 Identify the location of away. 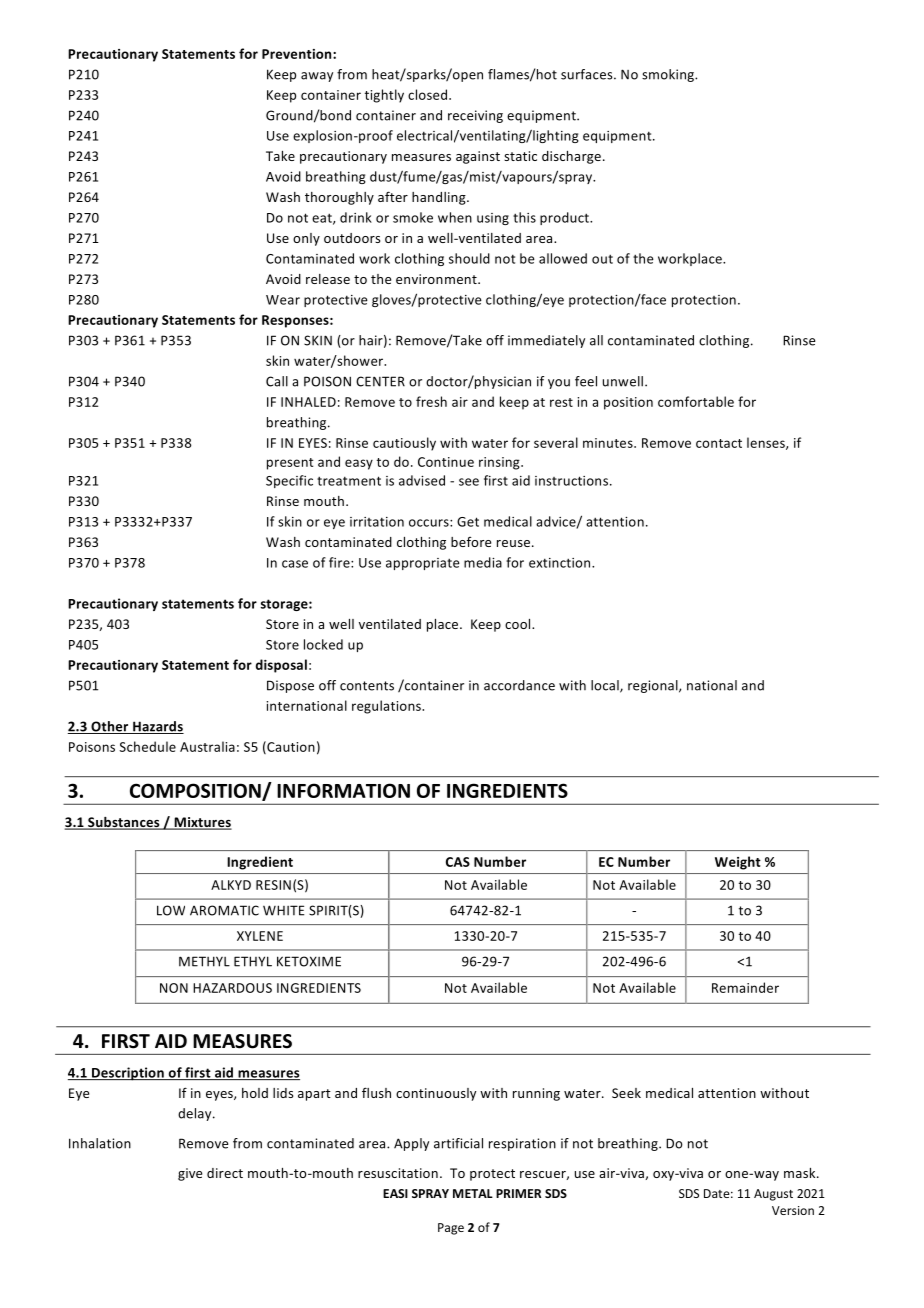
(317, 77).
